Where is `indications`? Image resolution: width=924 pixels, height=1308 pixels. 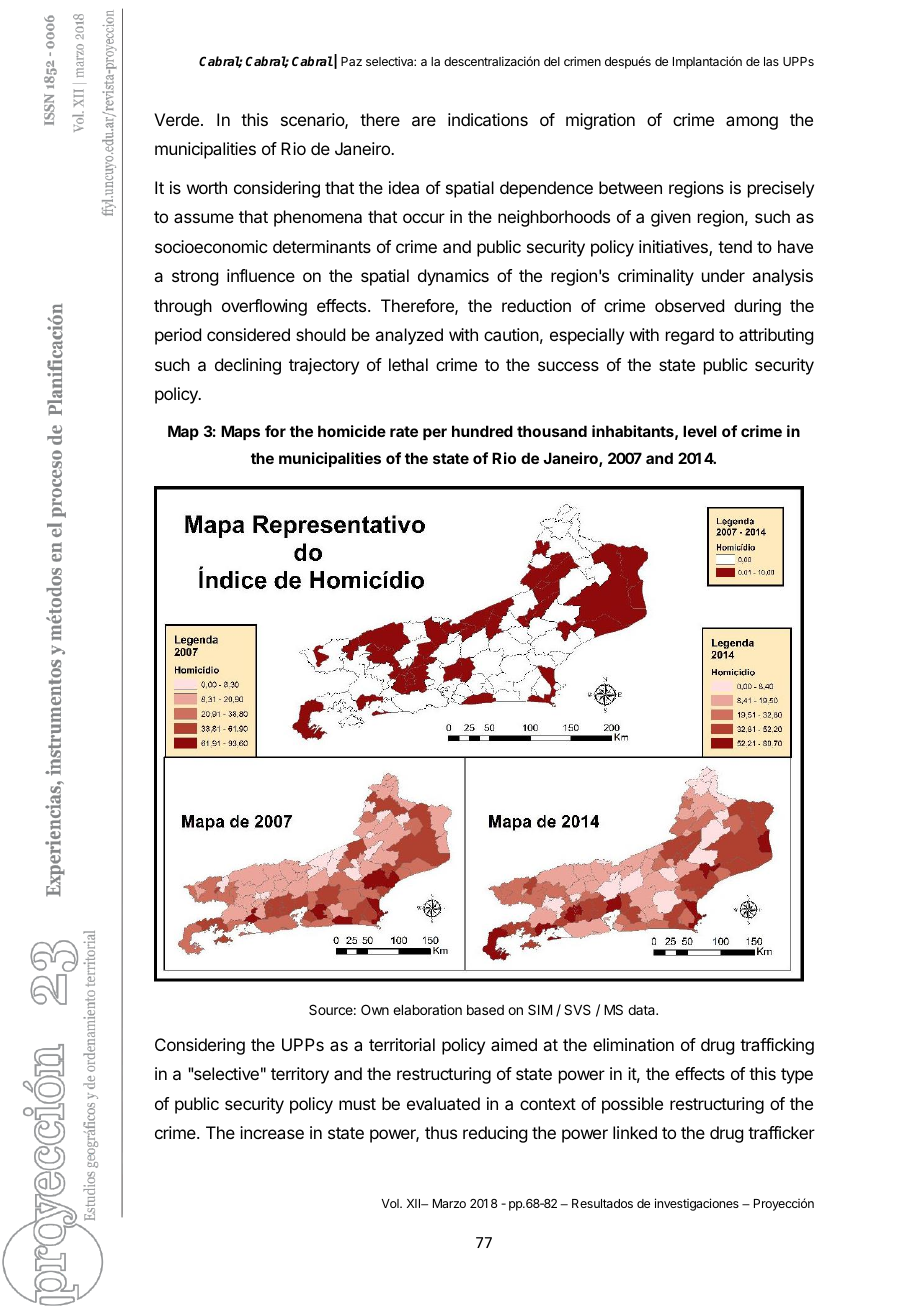
indications is located at coordinates (488, 119).
